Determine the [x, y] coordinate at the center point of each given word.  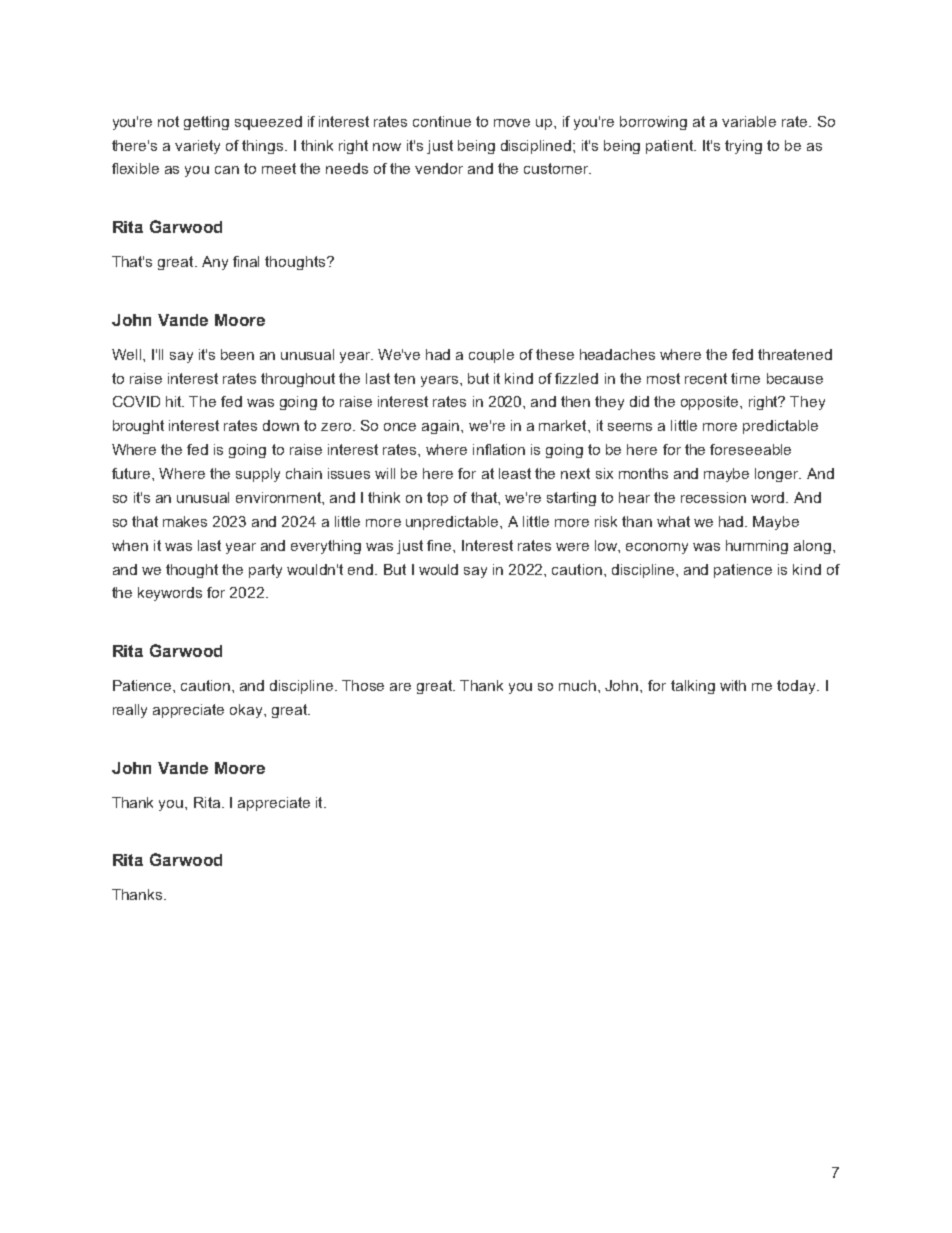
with [733, 685]
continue [442, 121]
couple [491, 356]
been [237, 354]
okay [247, 711]
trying [743, 147]
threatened [795, 354]
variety [197, 147]
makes [185, 521]
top [437, 499]
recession [713, 497]
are [400, 687]
